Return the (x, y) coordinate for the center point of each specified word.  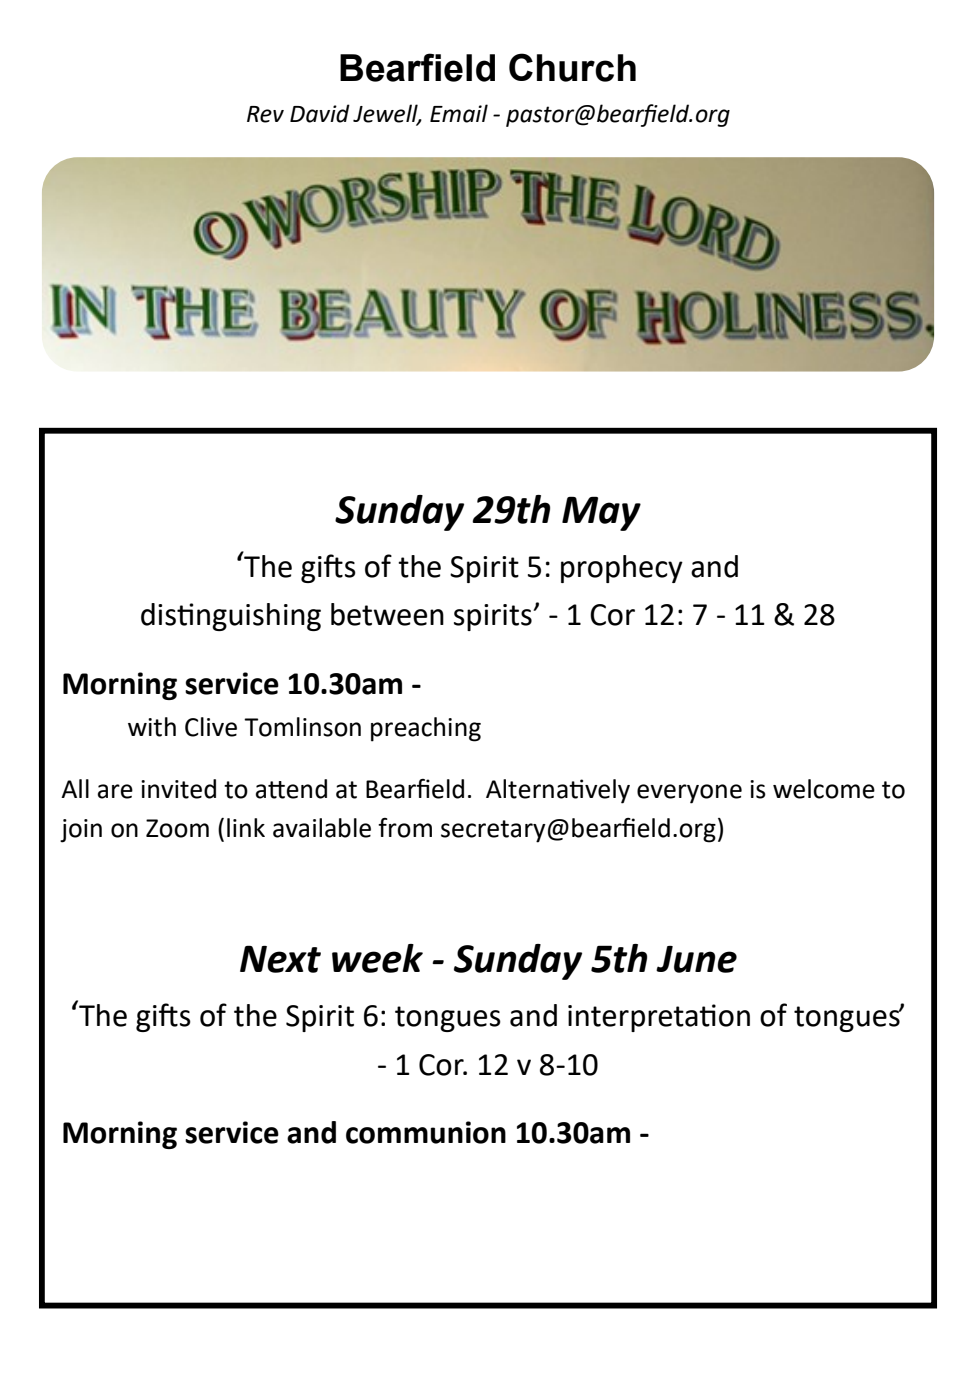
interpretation (659, 1018)
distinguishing (231, 617)
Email (459, 113)
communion (426, 1132)
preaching (426, 729)
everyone (689, 794)
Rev (265, 114)
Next (280, 959)
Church (572, 67)
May (601, 513)
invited (178, 789)
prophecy (622, 569)
